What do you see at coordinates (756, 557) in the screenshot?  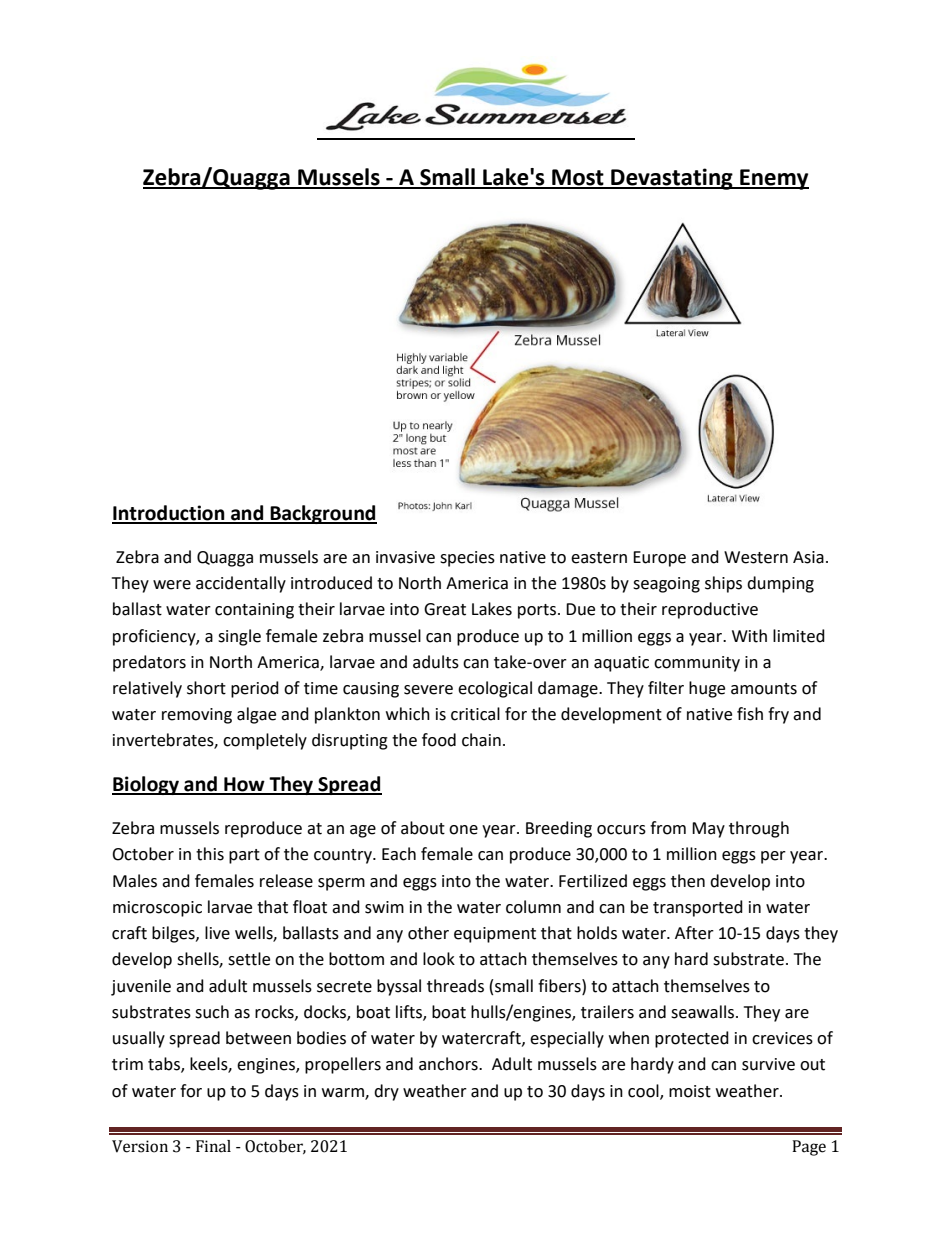 I see `Western` at bounding box center [756, 557].
